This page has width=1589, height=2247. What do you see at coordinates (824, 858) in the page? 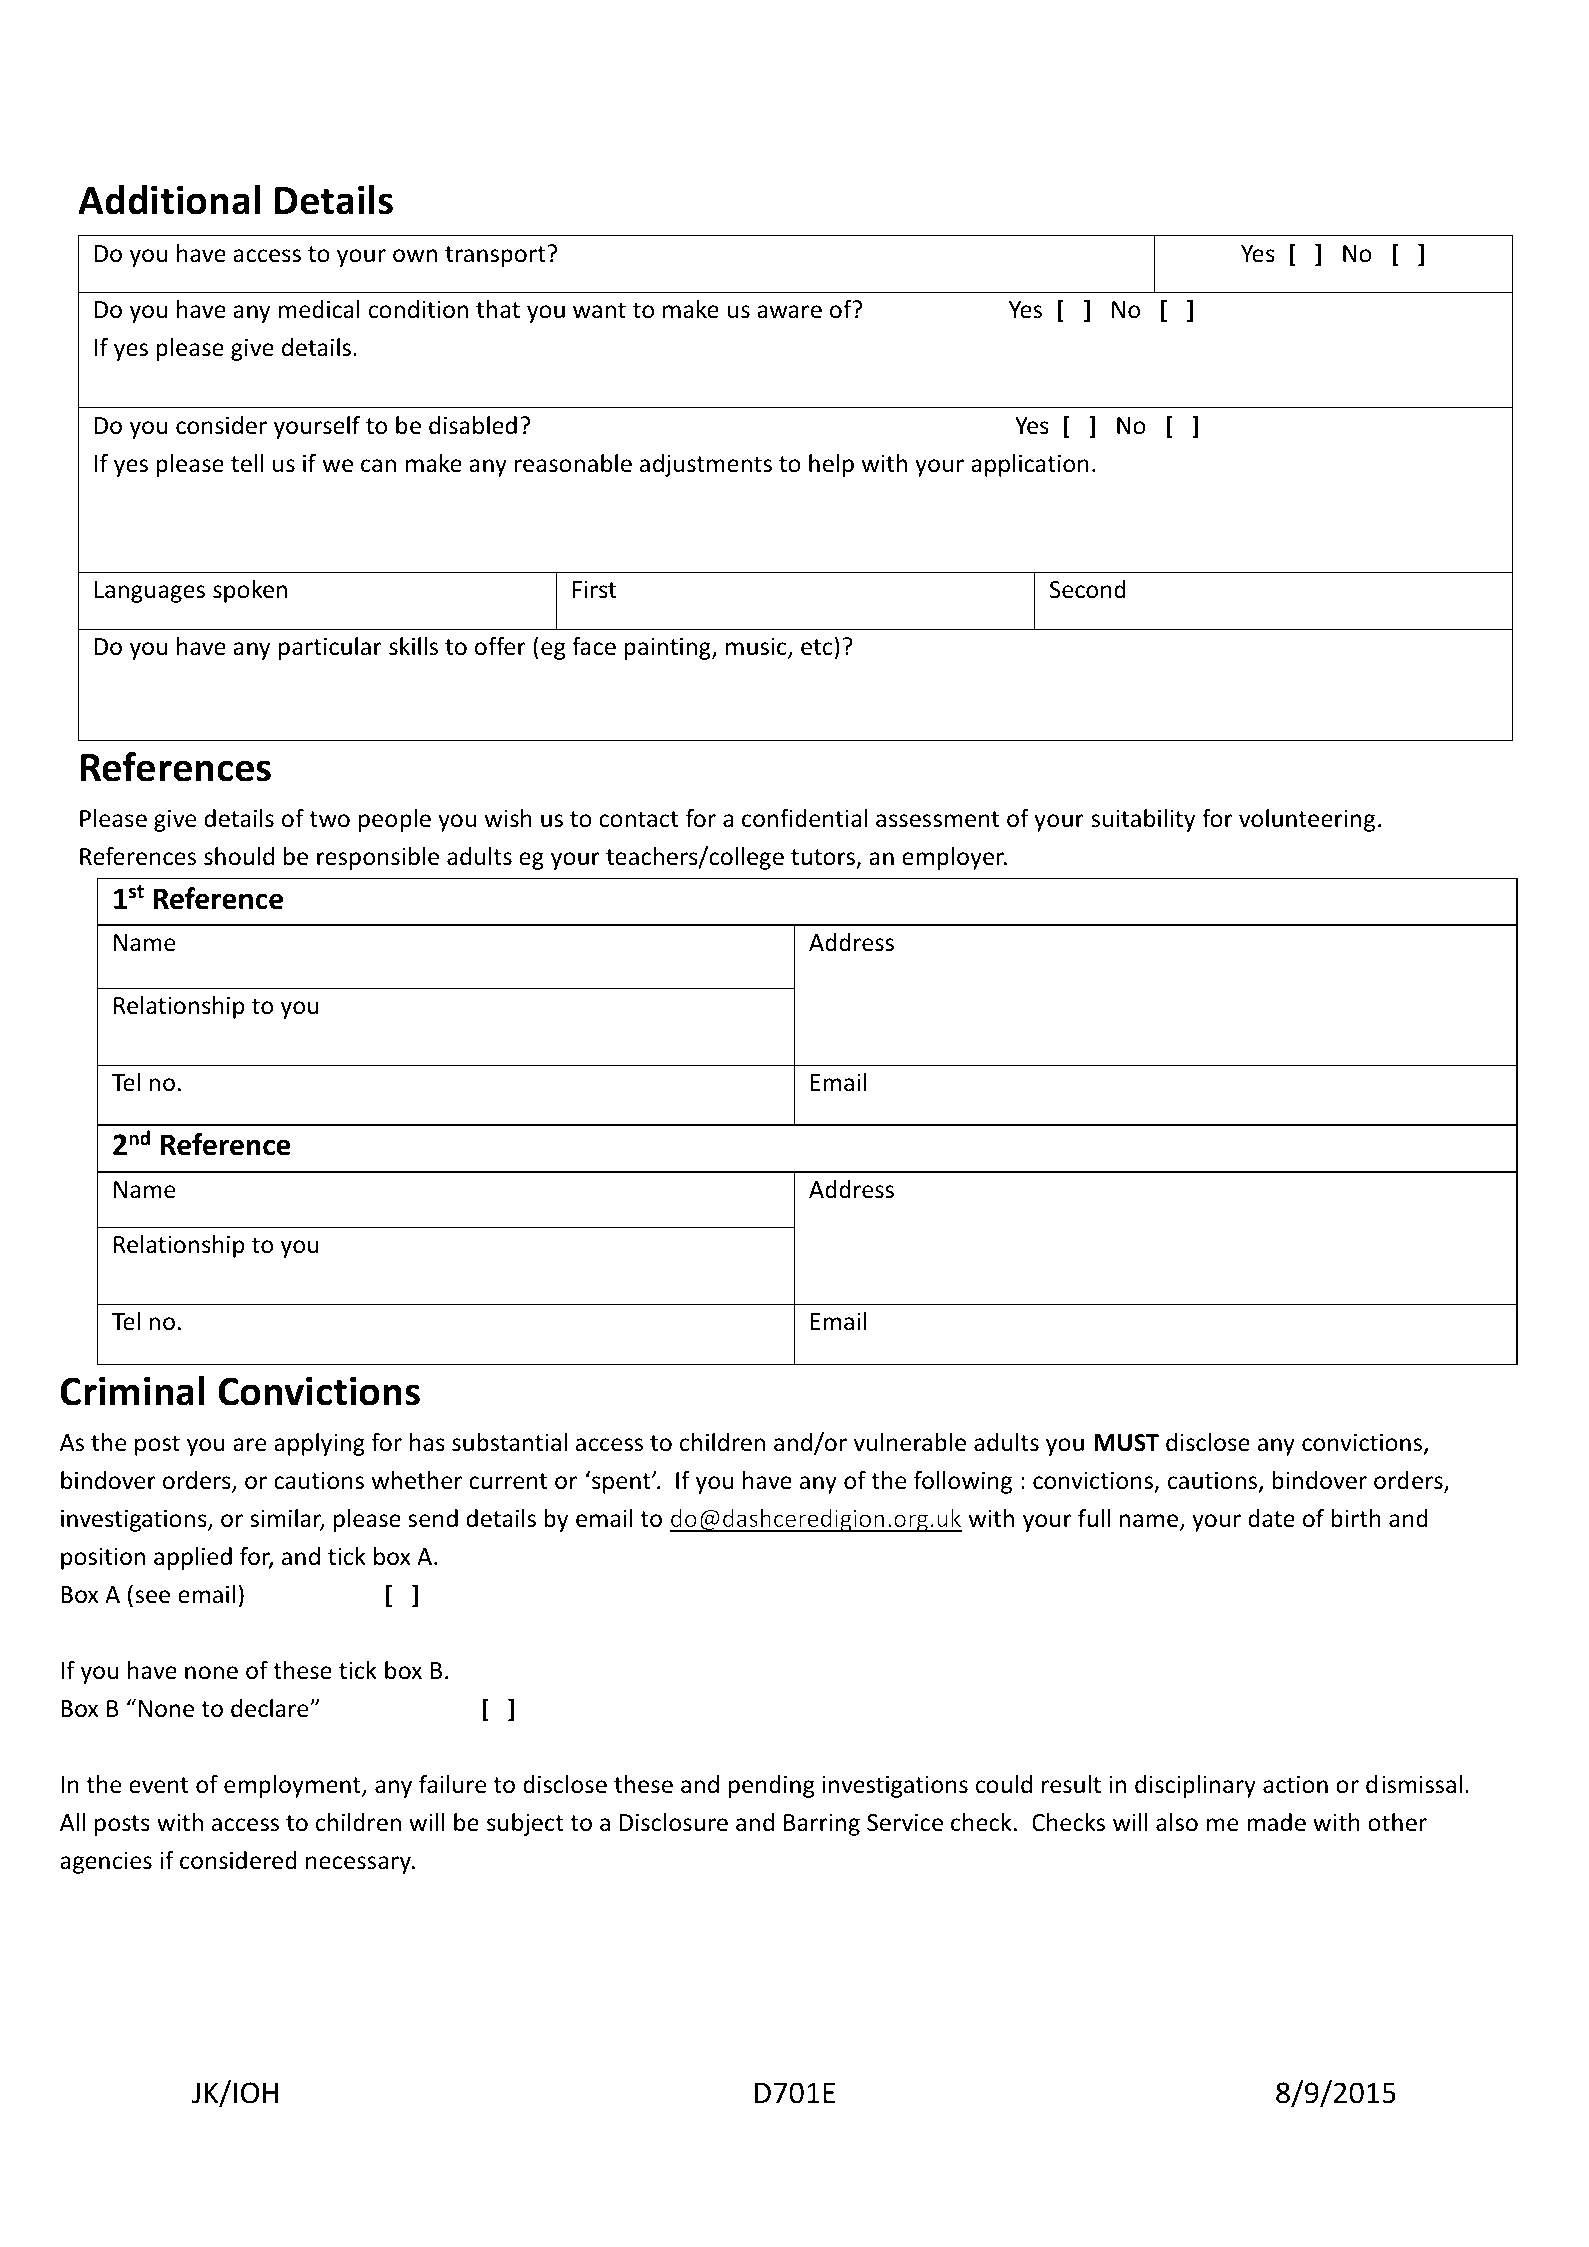
I see `tutors` at bounding box center [824, 858].
